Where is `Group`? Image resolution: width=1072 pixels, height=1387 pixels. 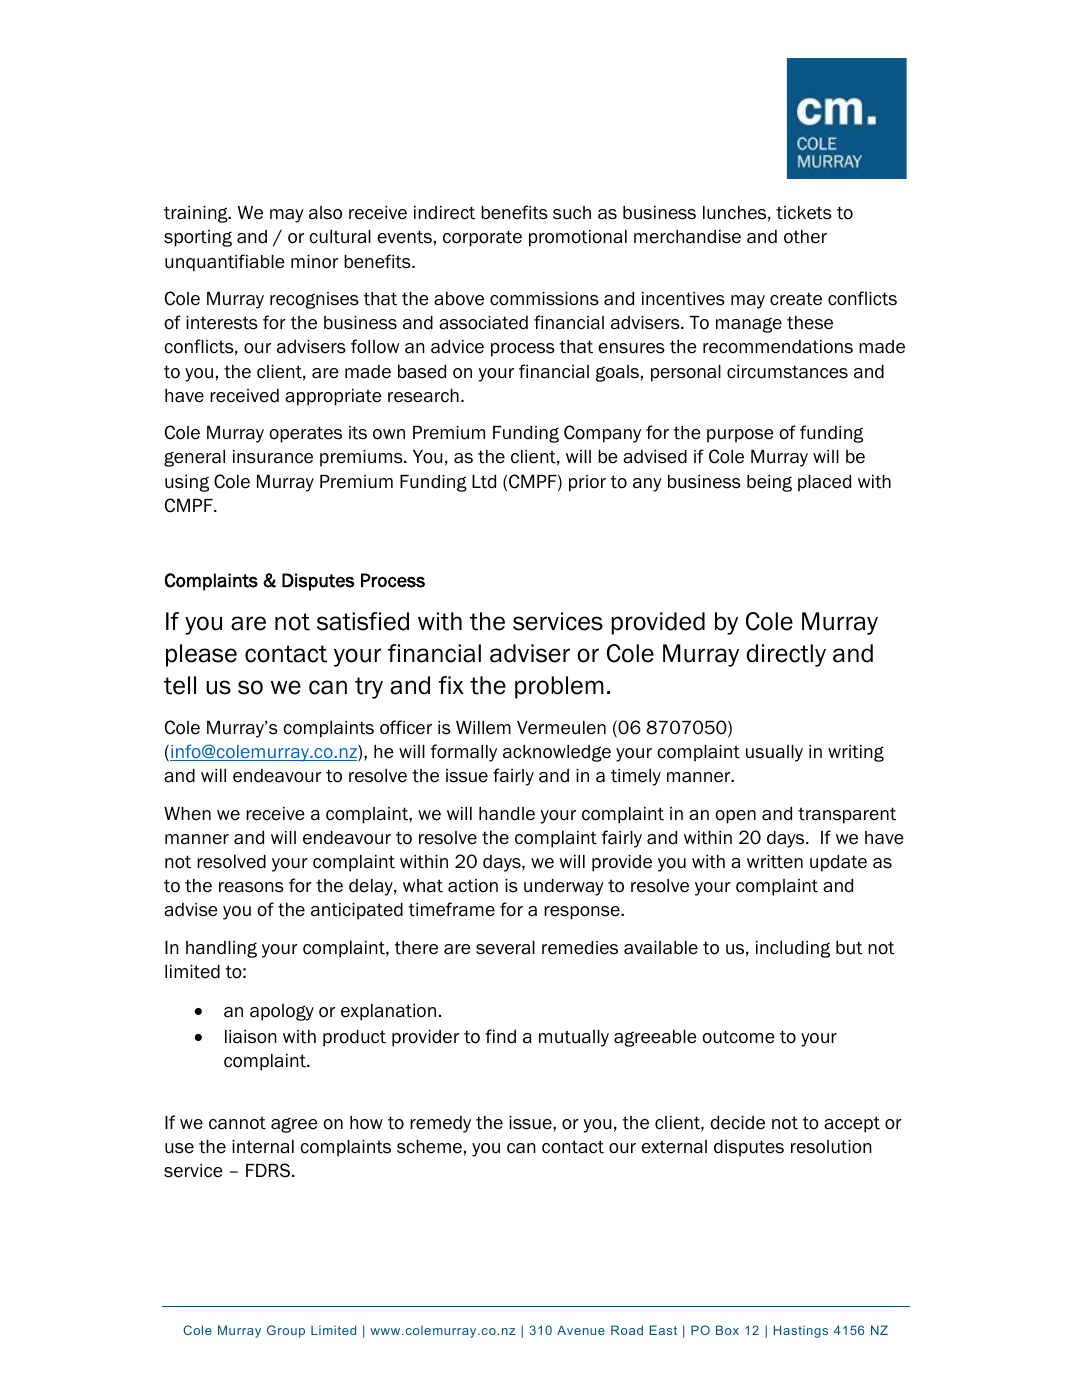 Group is located at coordinates (286, 1331).
